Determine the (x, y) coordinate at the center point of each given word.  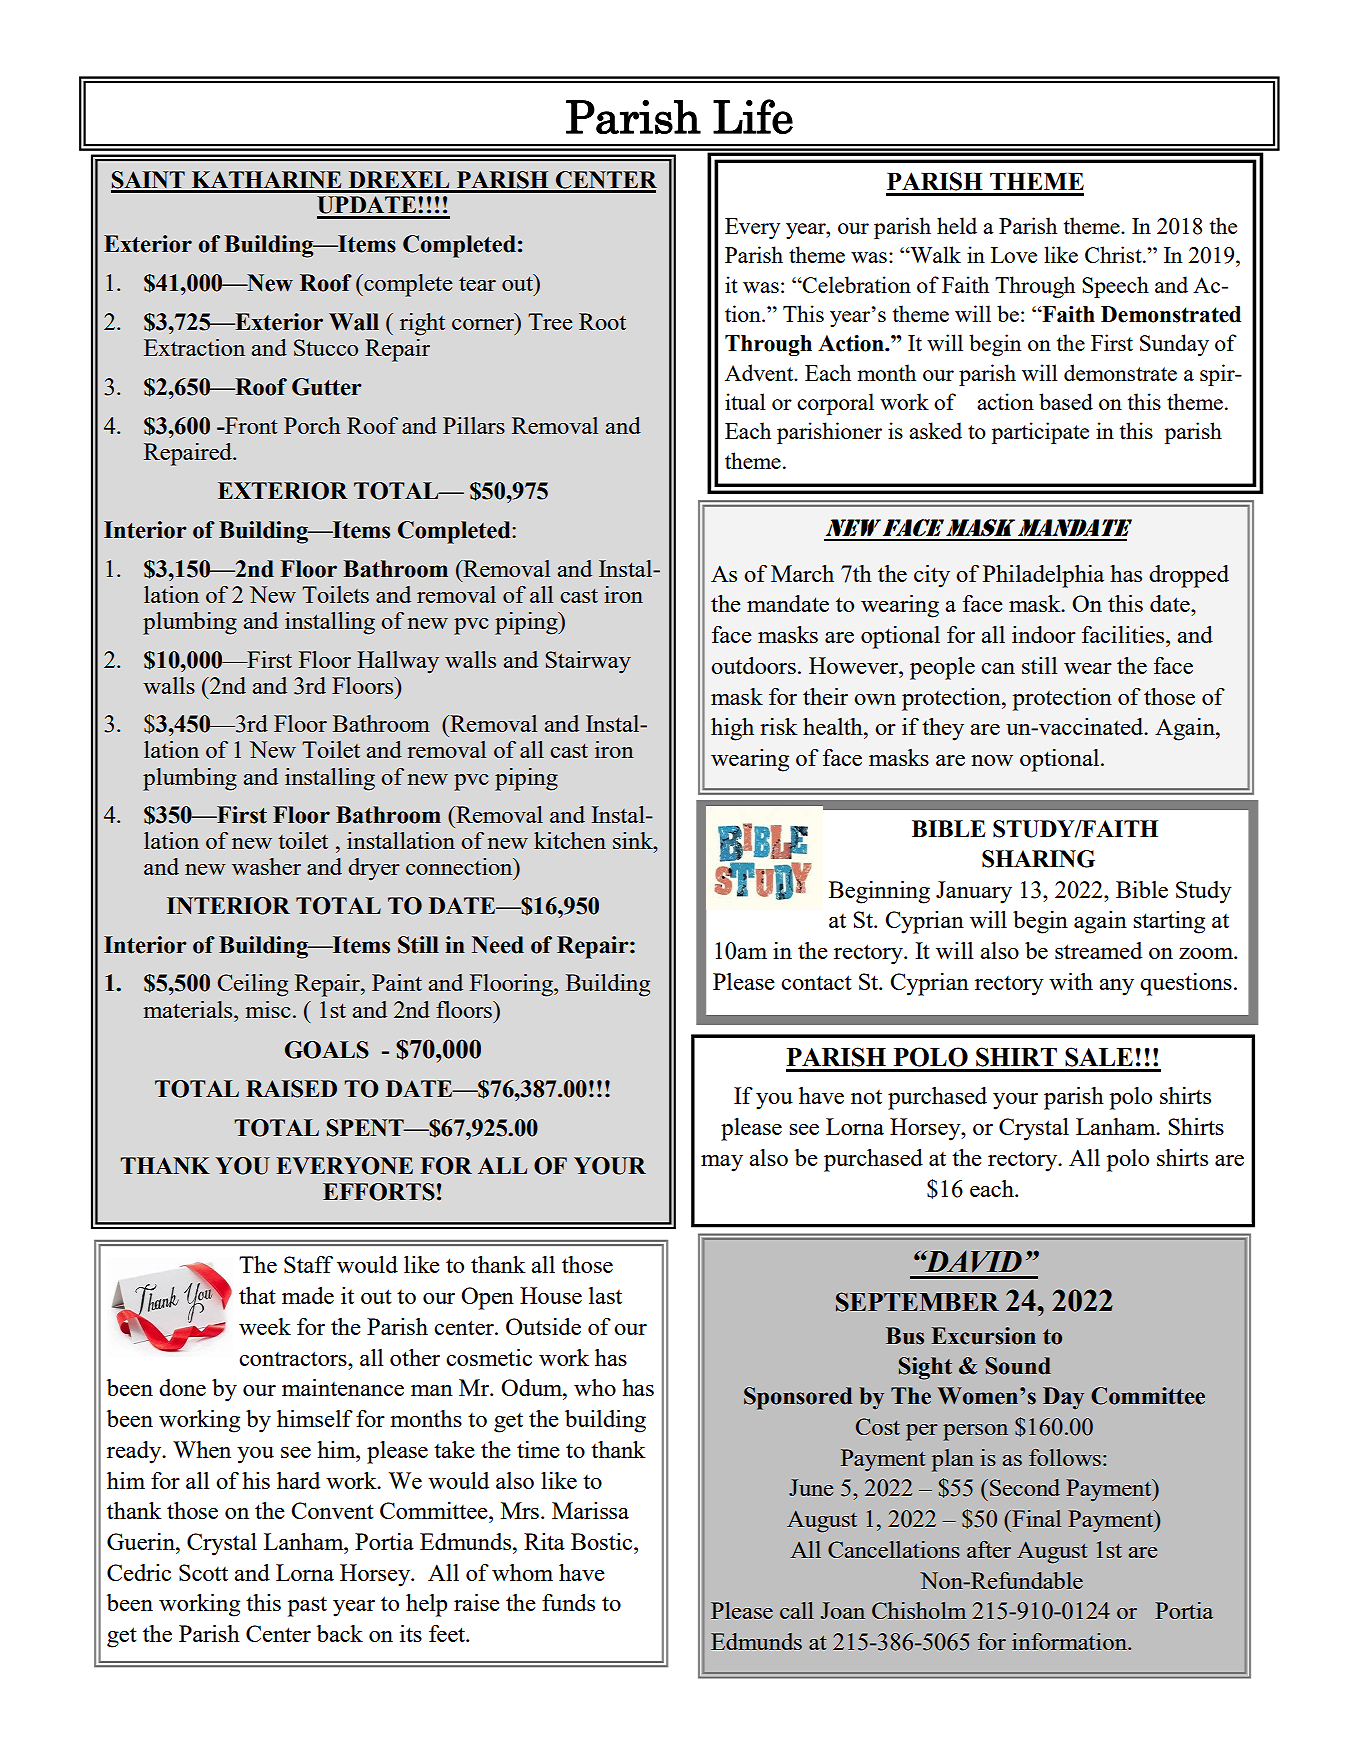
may (722, 1163)
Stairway (588, 662)
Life (753, 116)
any (1116, 987)
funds (568, 1602)
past (307, 1606)
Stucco (326, 347)
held (957, 225)
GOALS (327, 1050)
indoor (1044, 634)
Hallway (398, 662)
